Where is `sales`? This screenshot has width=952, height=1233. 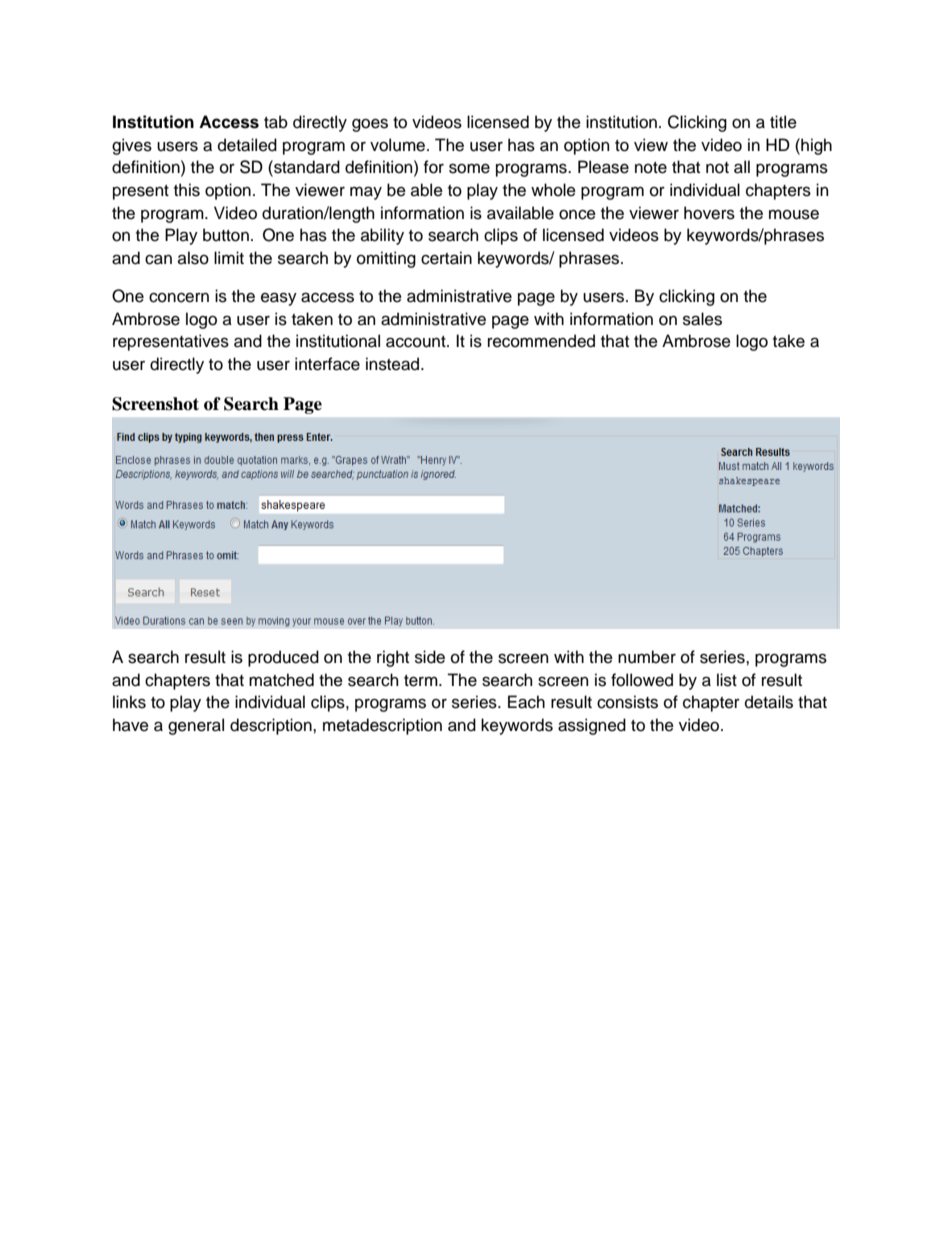
sales is located at coordinates (702, 319).
